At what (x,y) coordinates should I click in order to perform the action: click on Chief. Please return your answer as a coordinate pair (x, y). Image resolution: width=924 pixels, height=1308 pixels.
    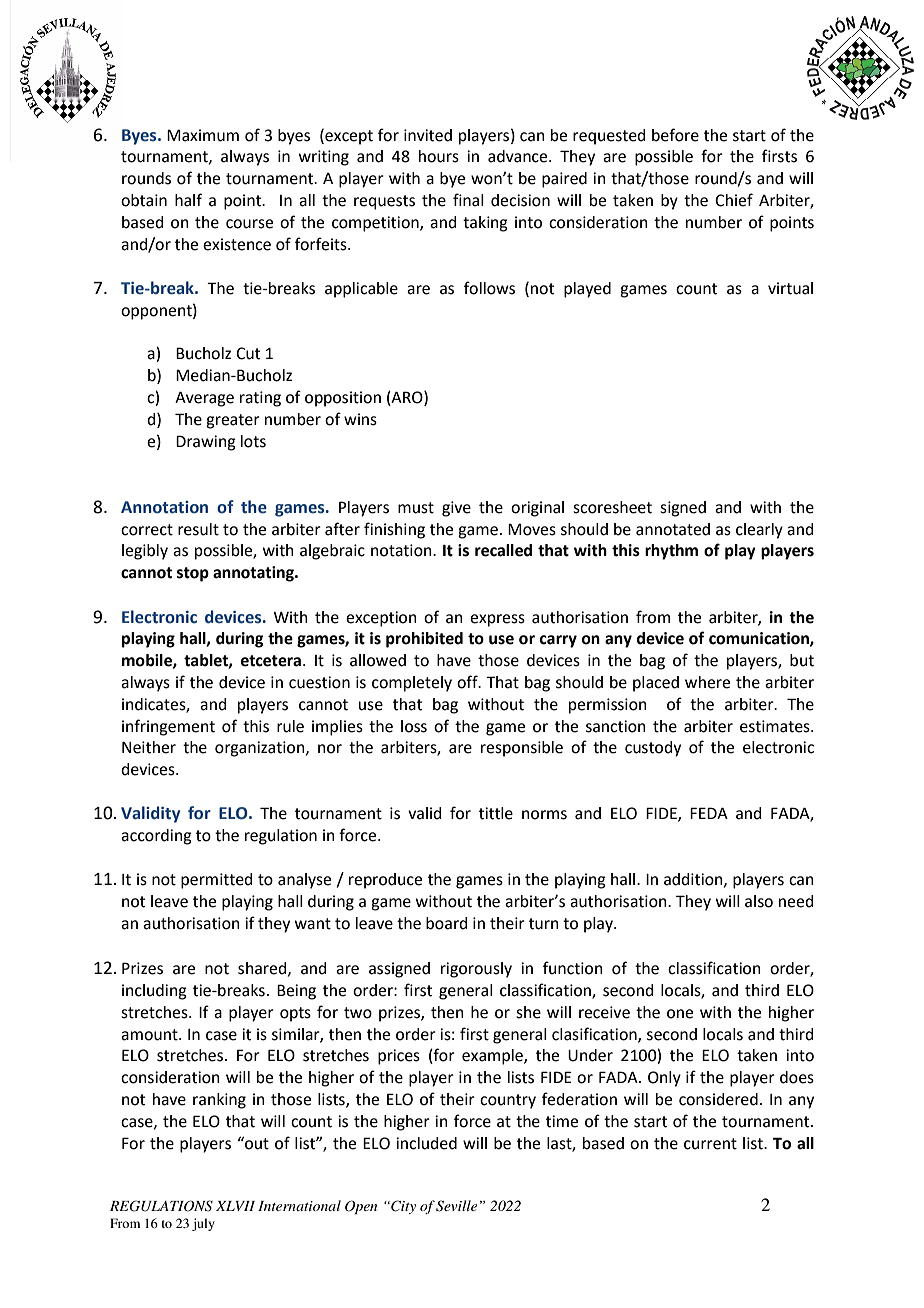
    Looking at the image, I should click on (734, 200).
